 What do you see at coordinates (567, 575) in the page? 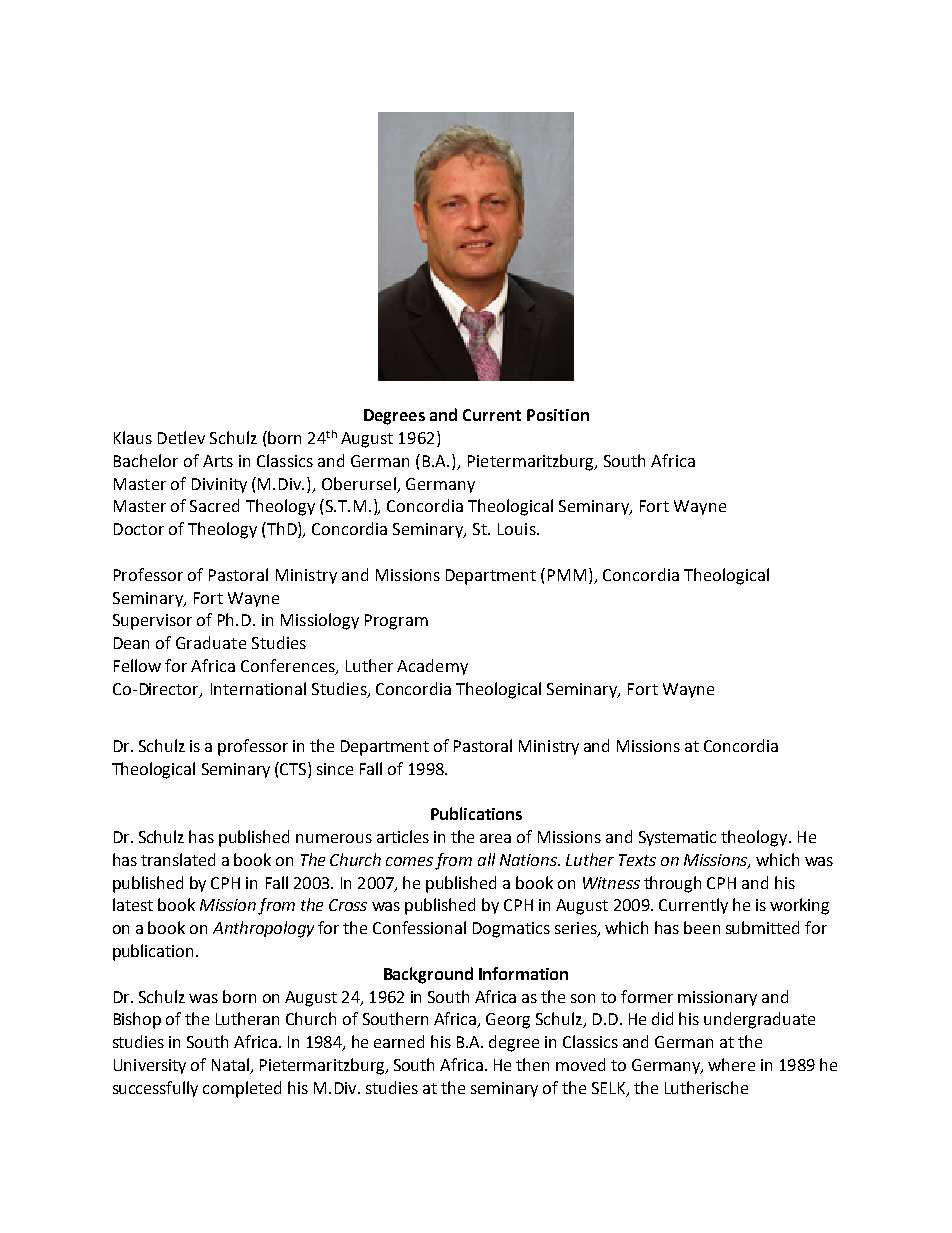
I see `PMM` at bounding box center [567, 575].
